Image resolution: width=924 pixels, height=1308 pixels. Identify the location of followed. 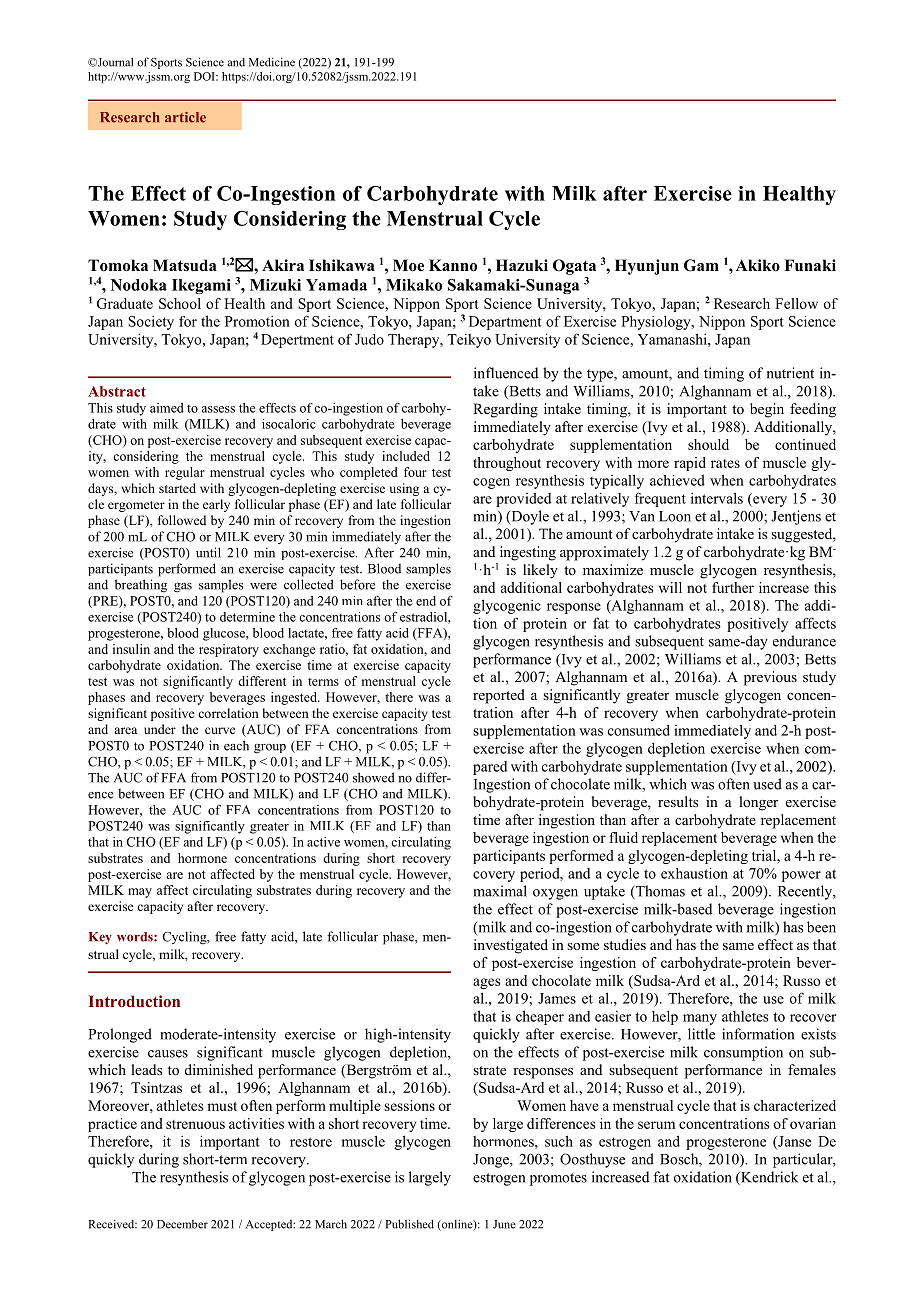
(182, 520).
